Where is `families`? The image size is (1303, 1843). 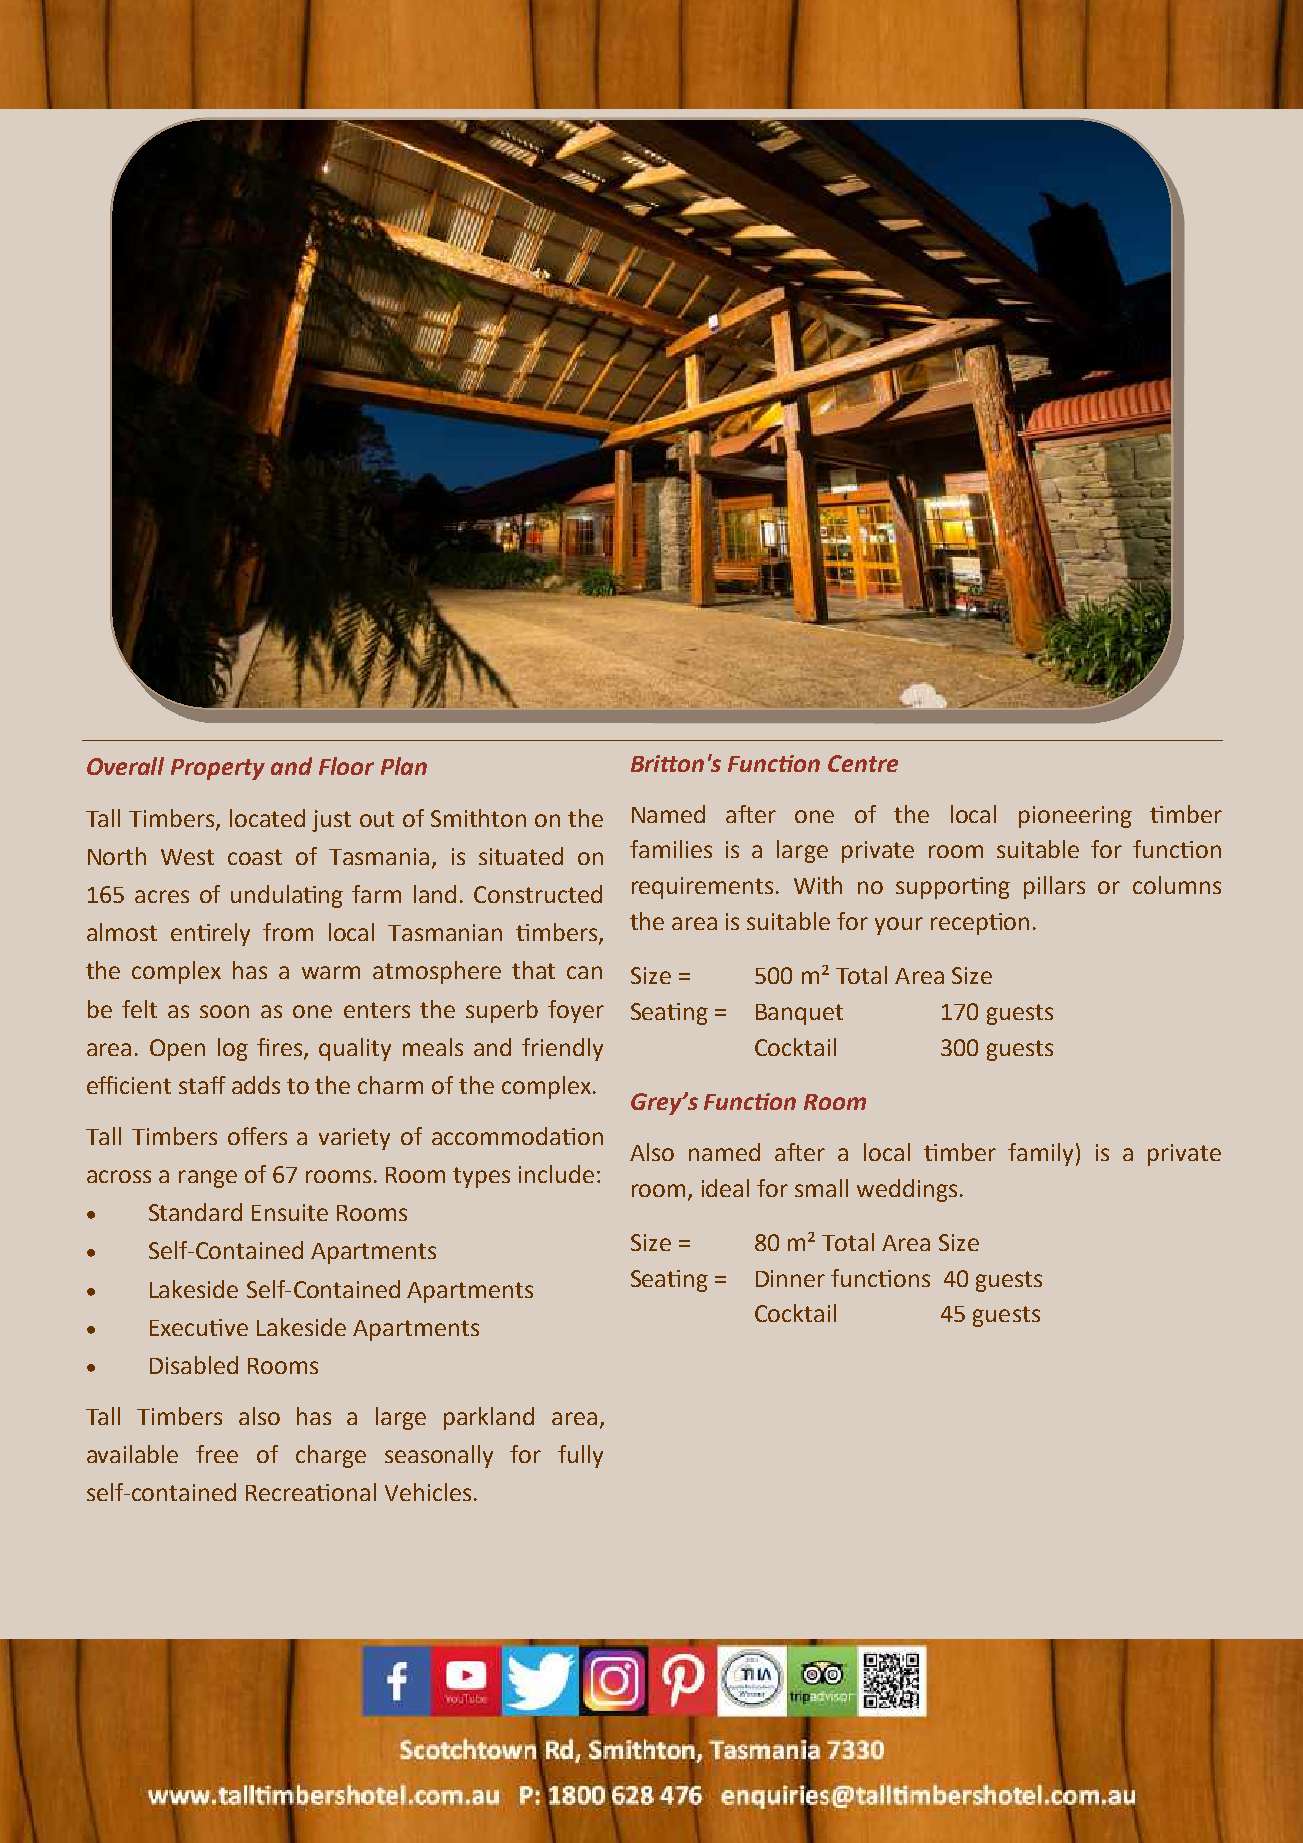 families is located at coordinates (671, 849).
